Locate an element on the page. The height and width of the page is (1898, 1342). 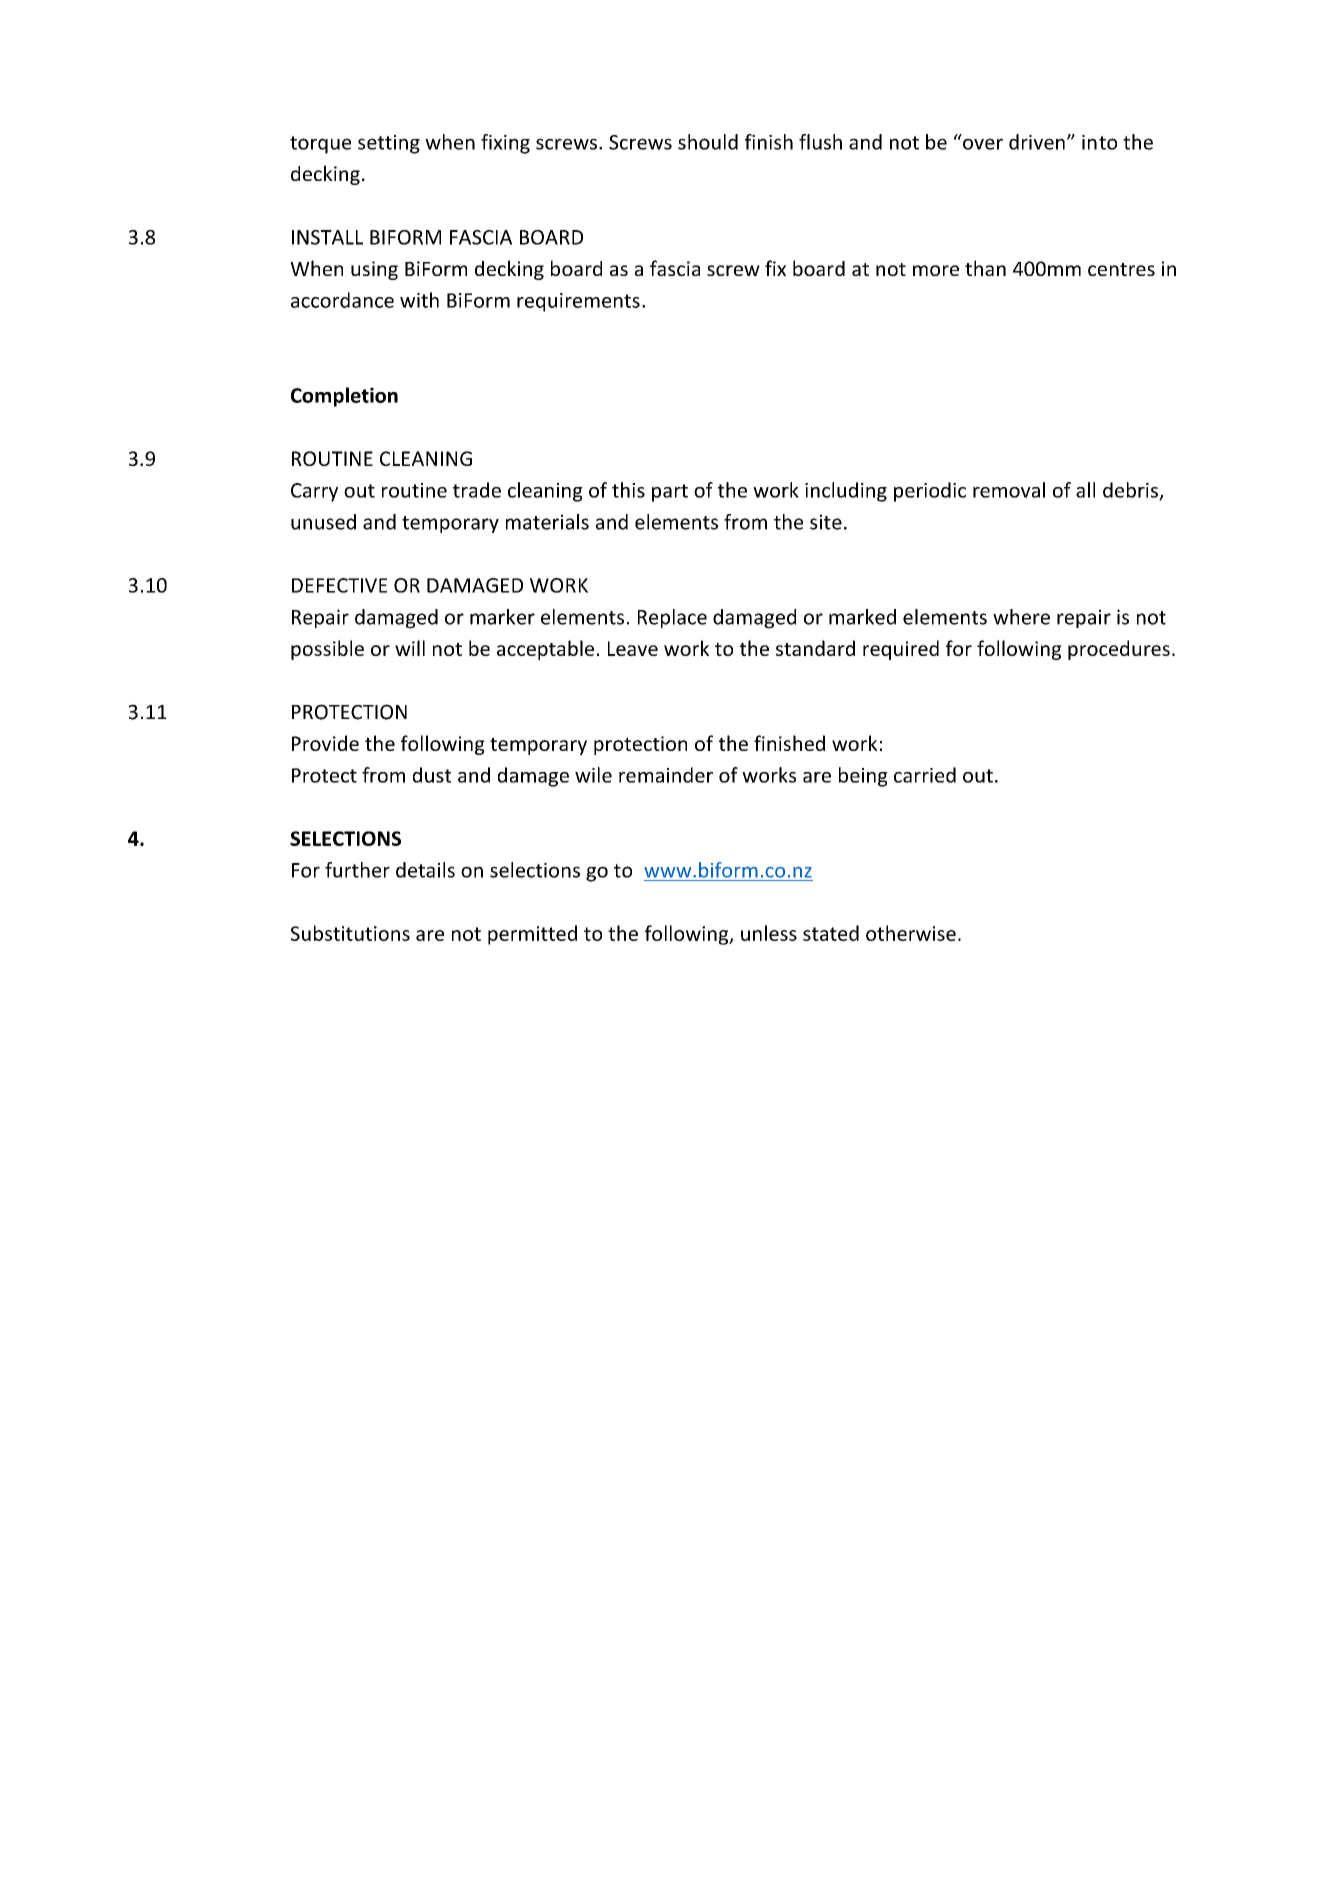
Substitutions is located at coordinates (350, 933).
